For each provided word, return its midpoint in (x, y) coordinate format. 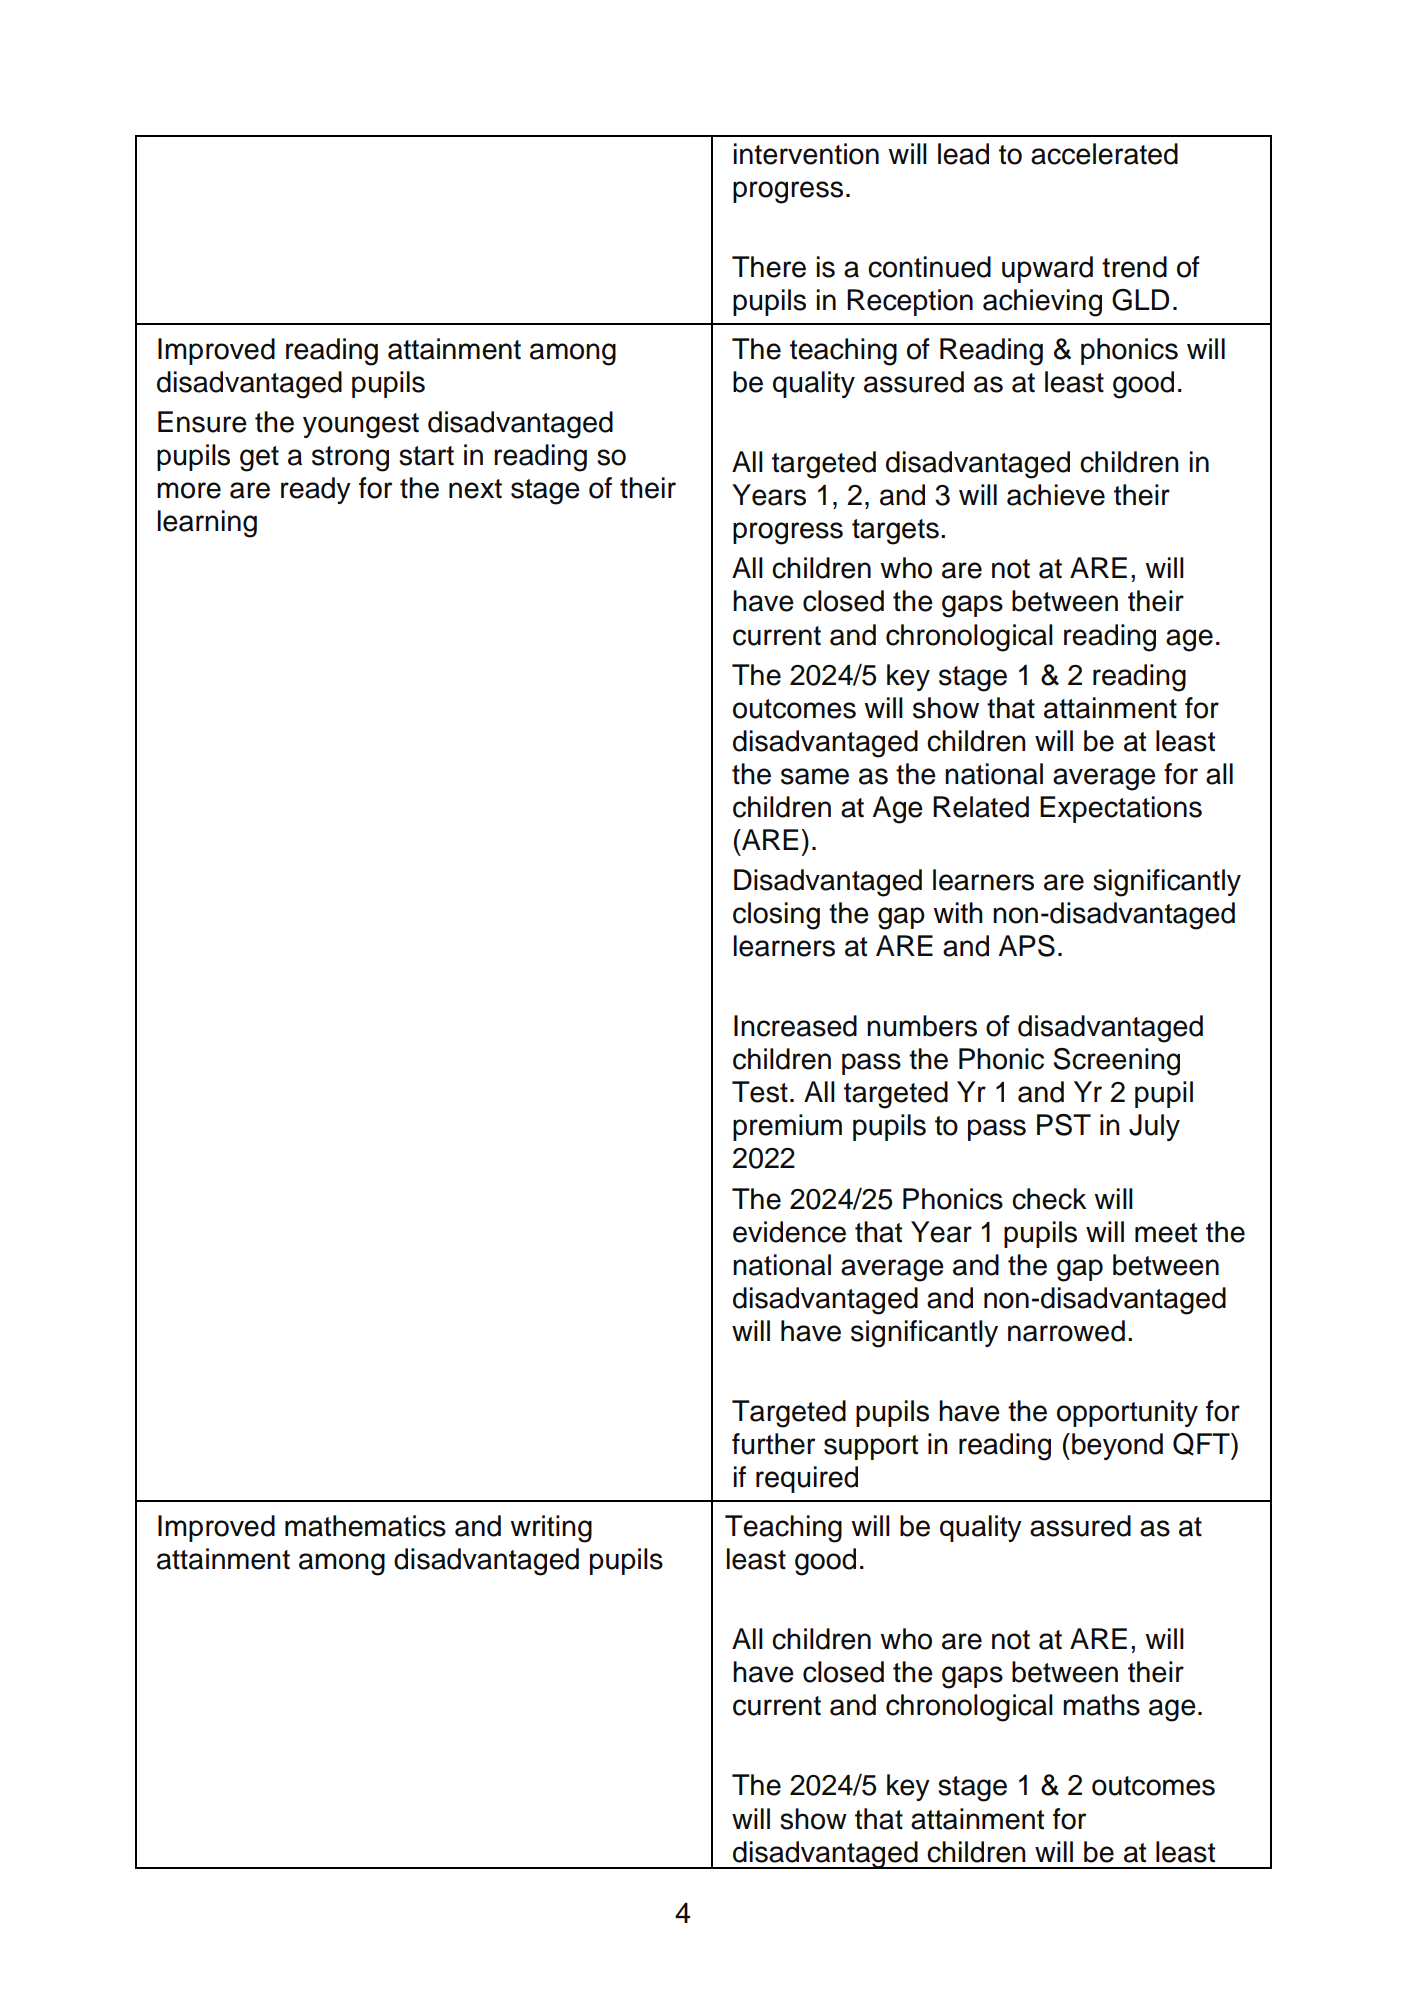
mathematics (365, 1526)
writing (551, 1529)
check (1049, 1199)
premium (787, 1127)
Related (981, 807)
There (769, 267)
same (815, 776)
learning (207, 524)
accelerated (1104, 154)
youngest (361, 426)
